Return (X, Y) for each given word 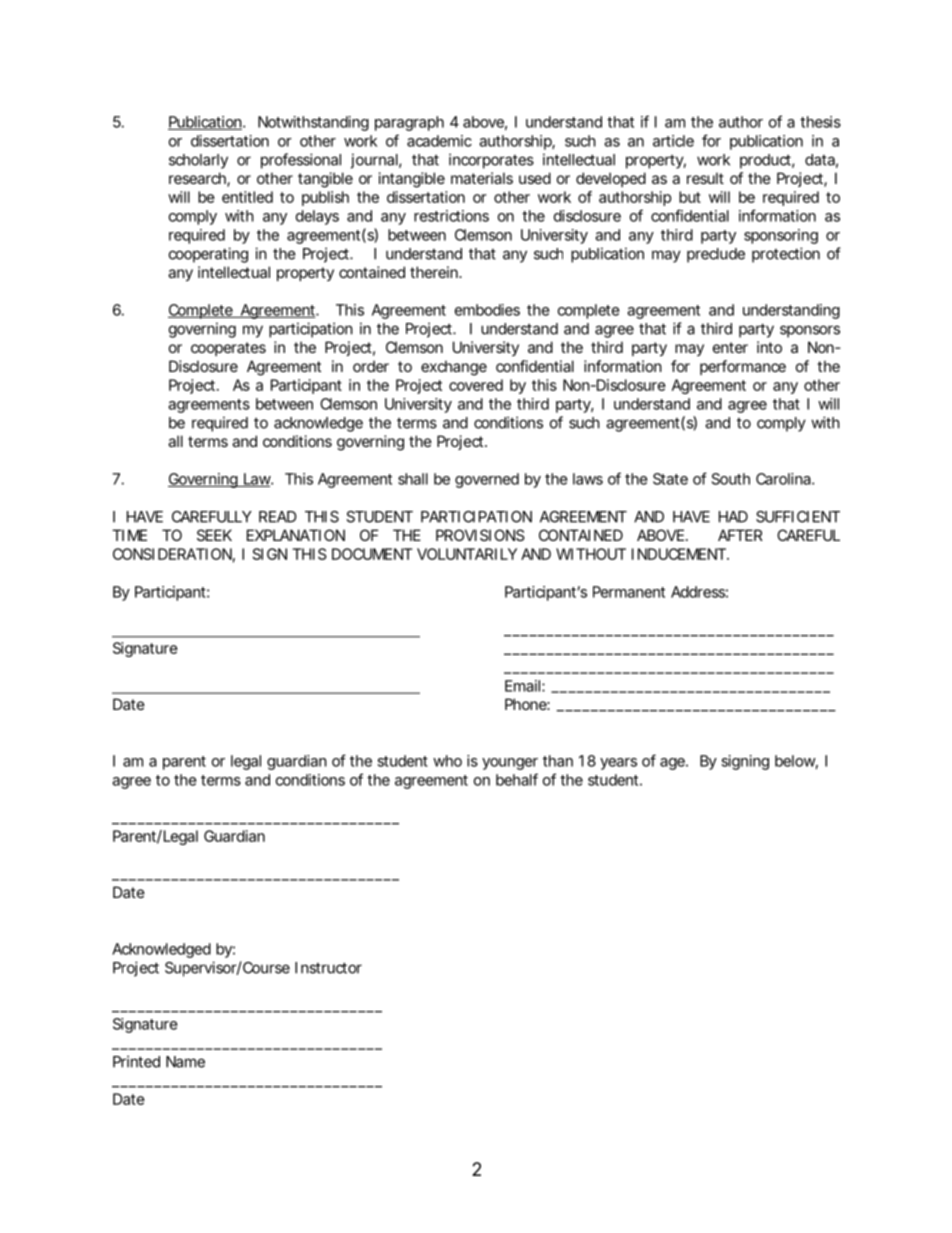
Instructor (328, 968)
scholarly (198, 161)
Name (185, 1062)
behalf (517, 779)
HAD (733, 517)
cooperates (228, 349)
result (705, 178)
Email (524, 686)
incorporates (491, 161)
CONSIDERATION (172, 554)
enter (730, 347)
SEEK (214, 535)
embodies (487, 310)
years (618, 764)
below (796, 762)
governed (487, 480)
